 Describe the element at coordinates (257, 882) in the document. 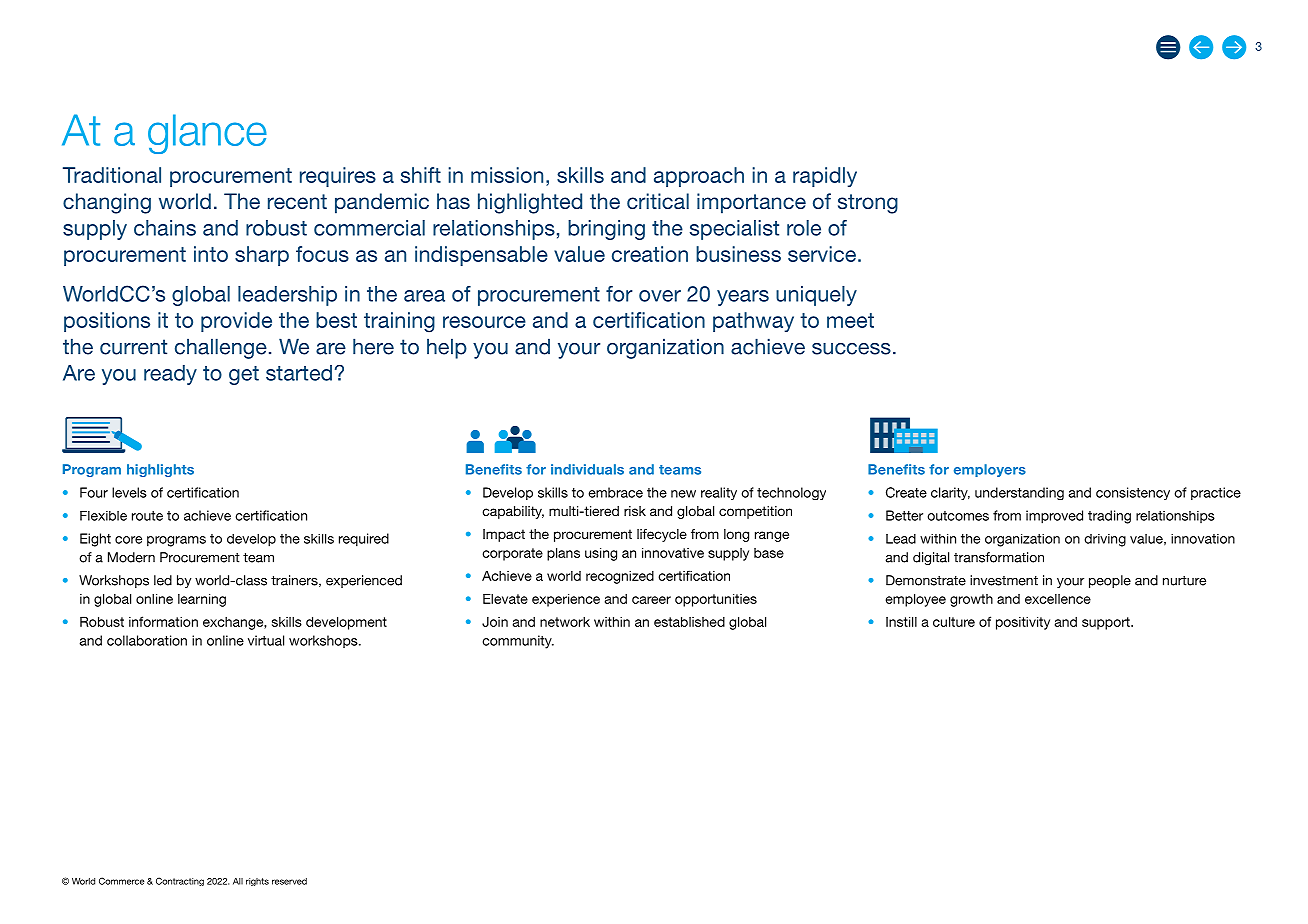

I see `rights` at that location.
